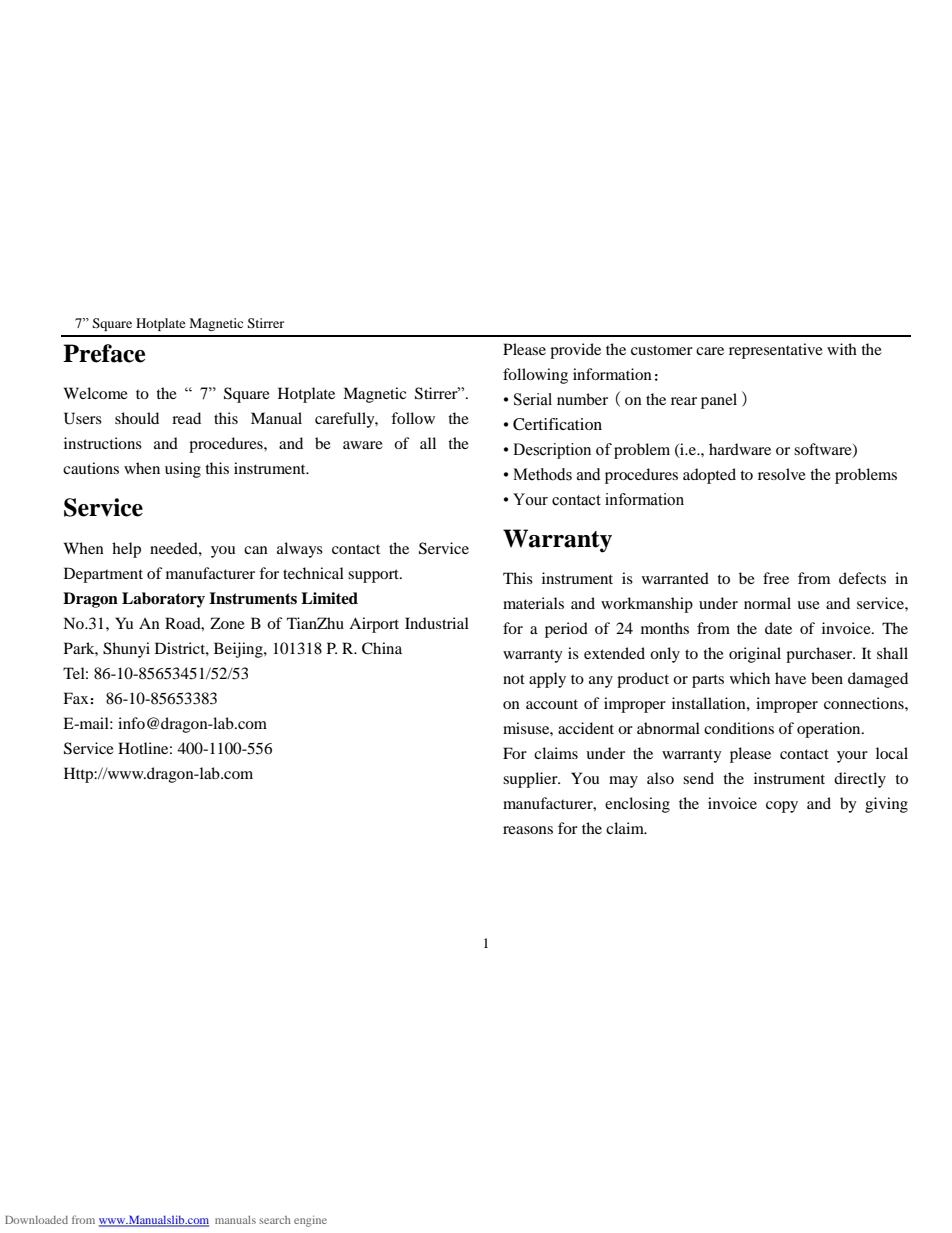 The width and height of the image is (952, 1233). What do you see at coordinates (310, 1221) in the image?
I see `engine` at bounding box center [310, 1221].
